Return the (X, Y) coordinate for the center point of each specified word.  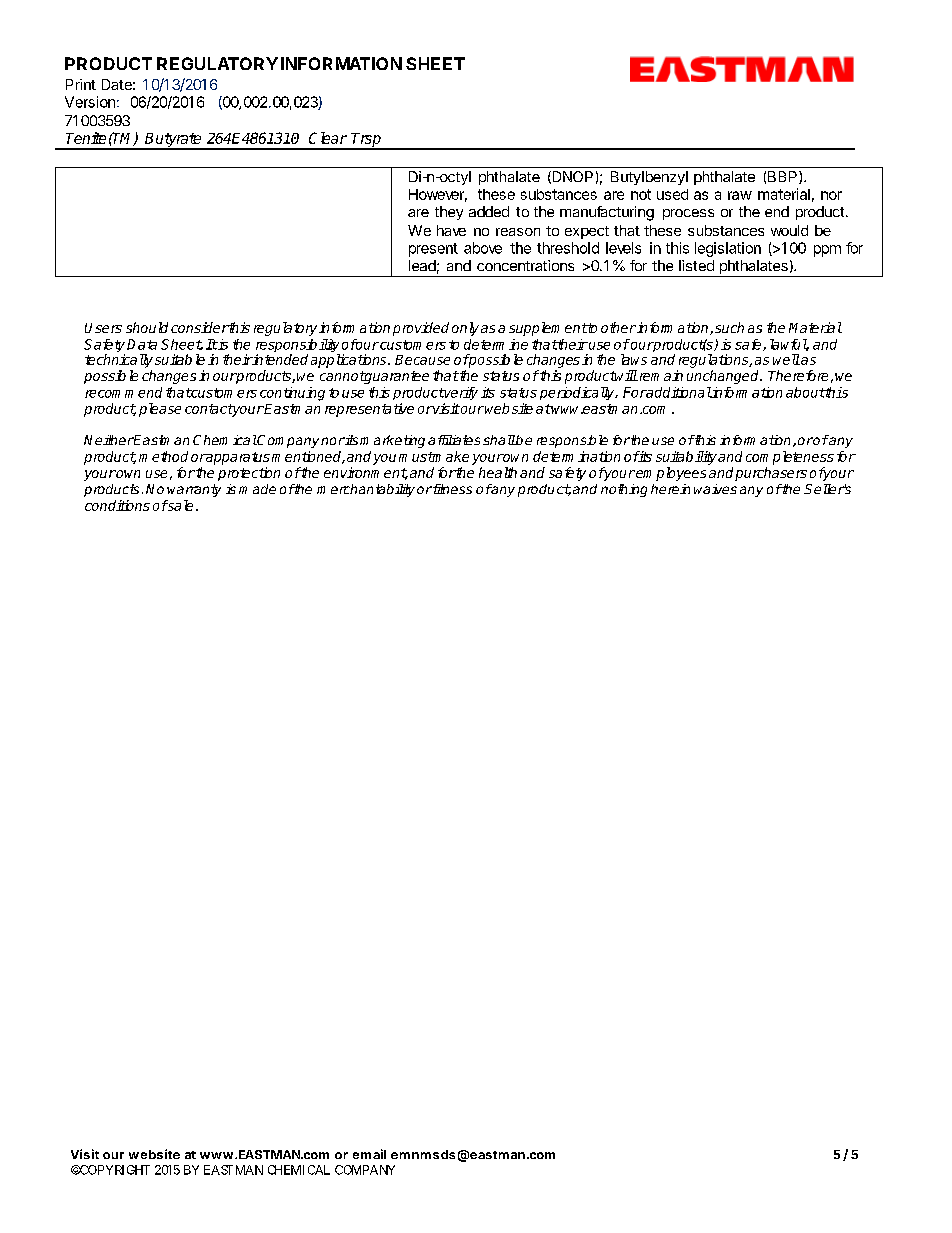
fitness (451, 489)
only (465, 329)
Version (90, 102)
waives (715, 489)
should (147, 327)
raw (740, 195)
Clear (328, 138)
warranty (194, 490)
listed (696, 265)
